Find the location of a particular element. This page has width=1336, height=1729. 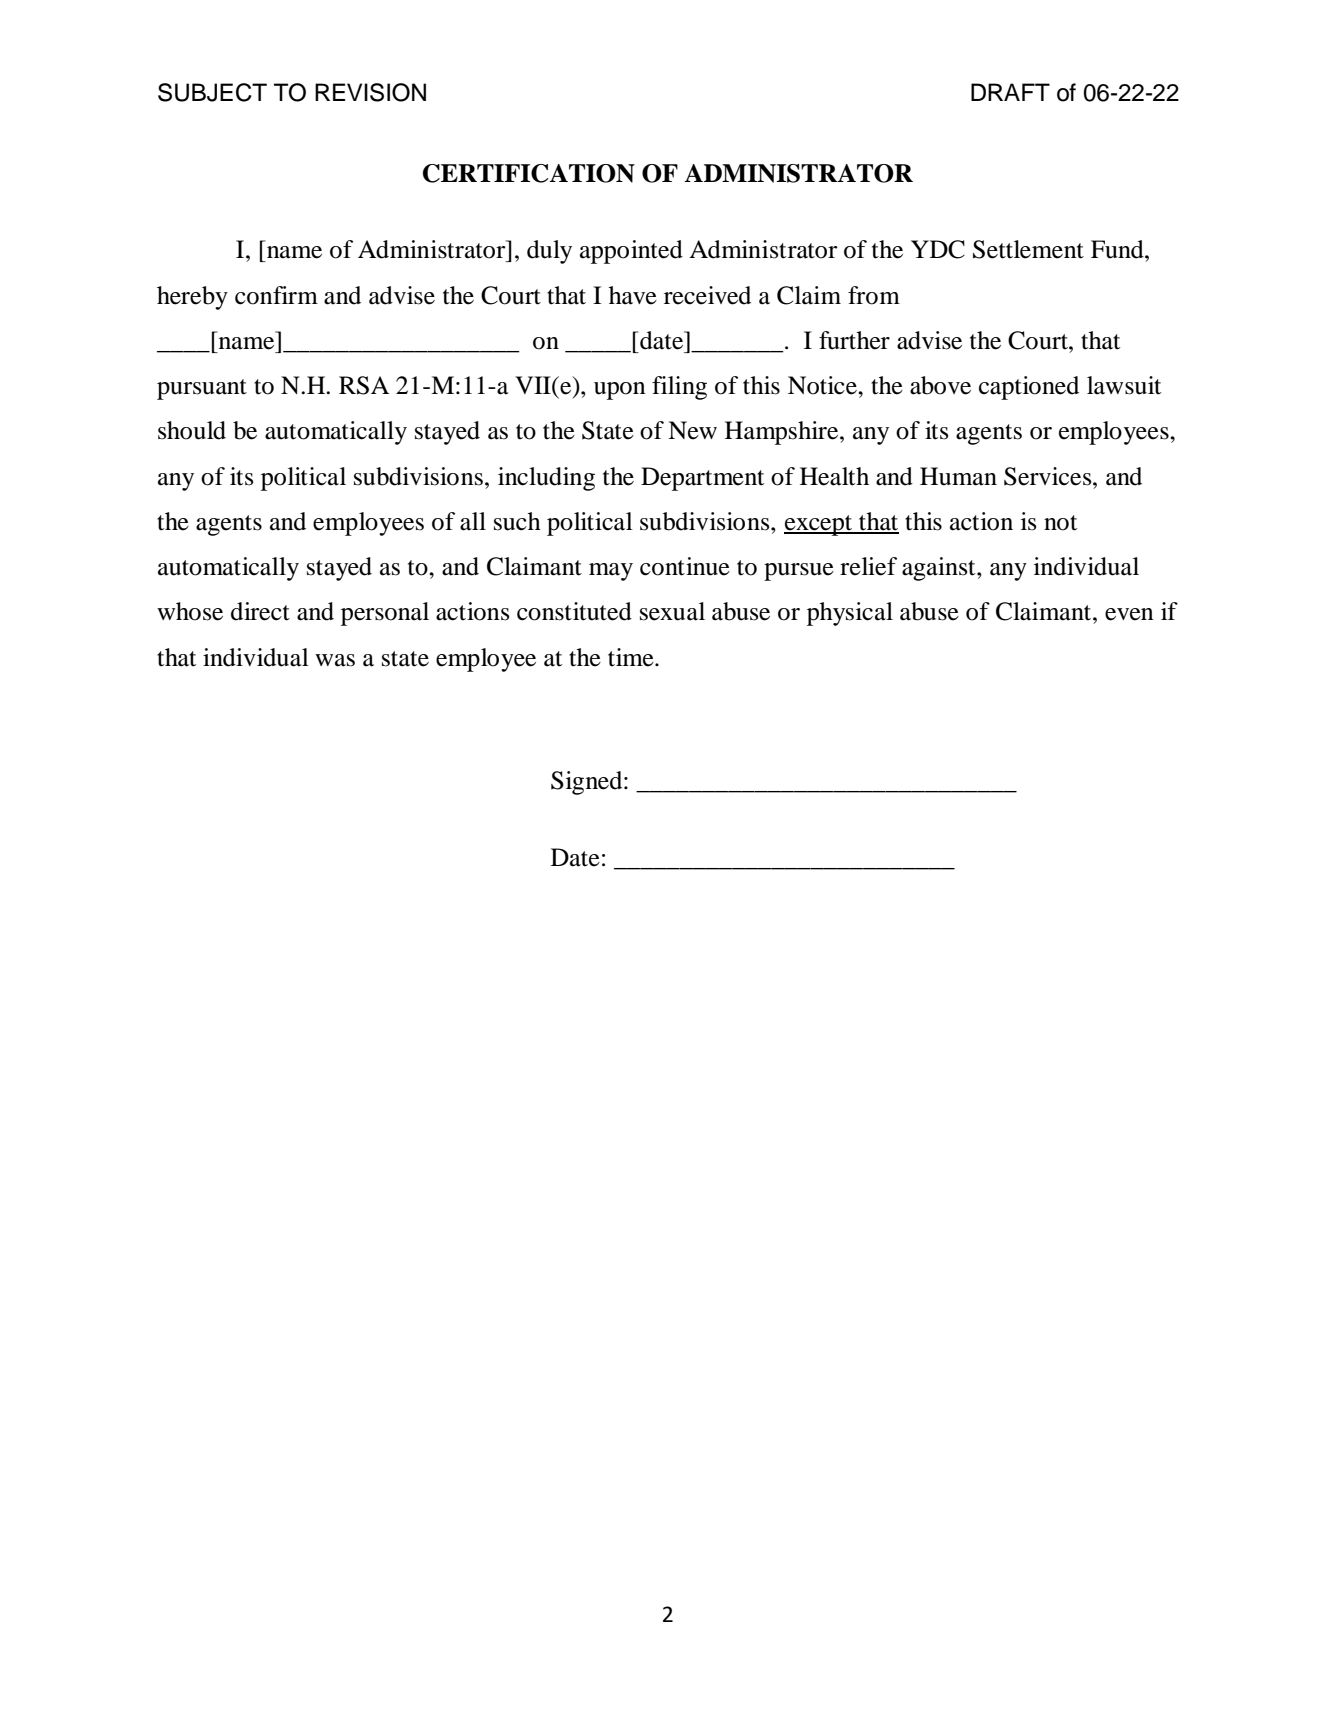

captioned is located at coordinates (1029, 388).
